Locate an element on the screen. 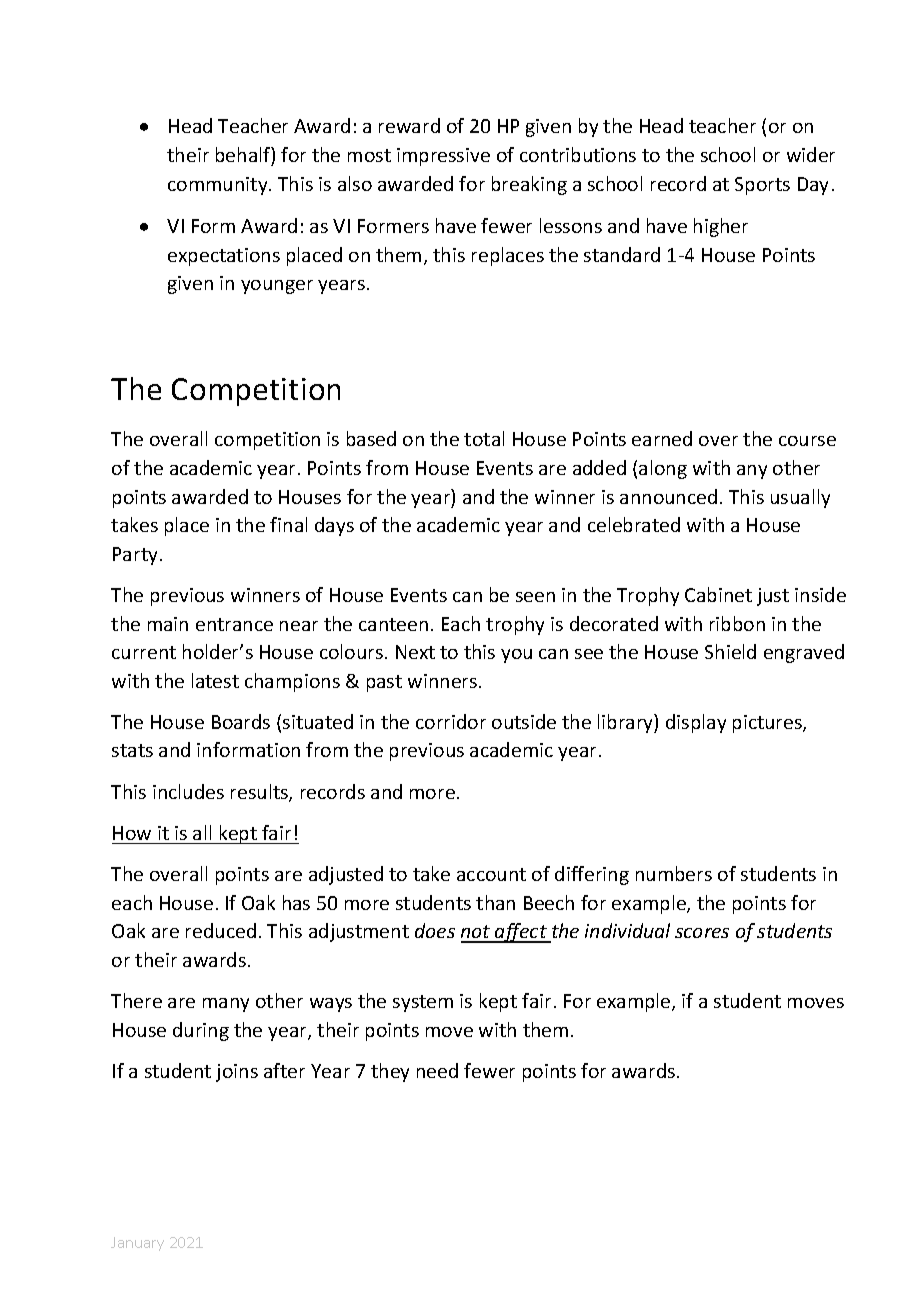 The height and width of the screenshot is (1308, 924). impressive is located at coordinates (443, 157).
